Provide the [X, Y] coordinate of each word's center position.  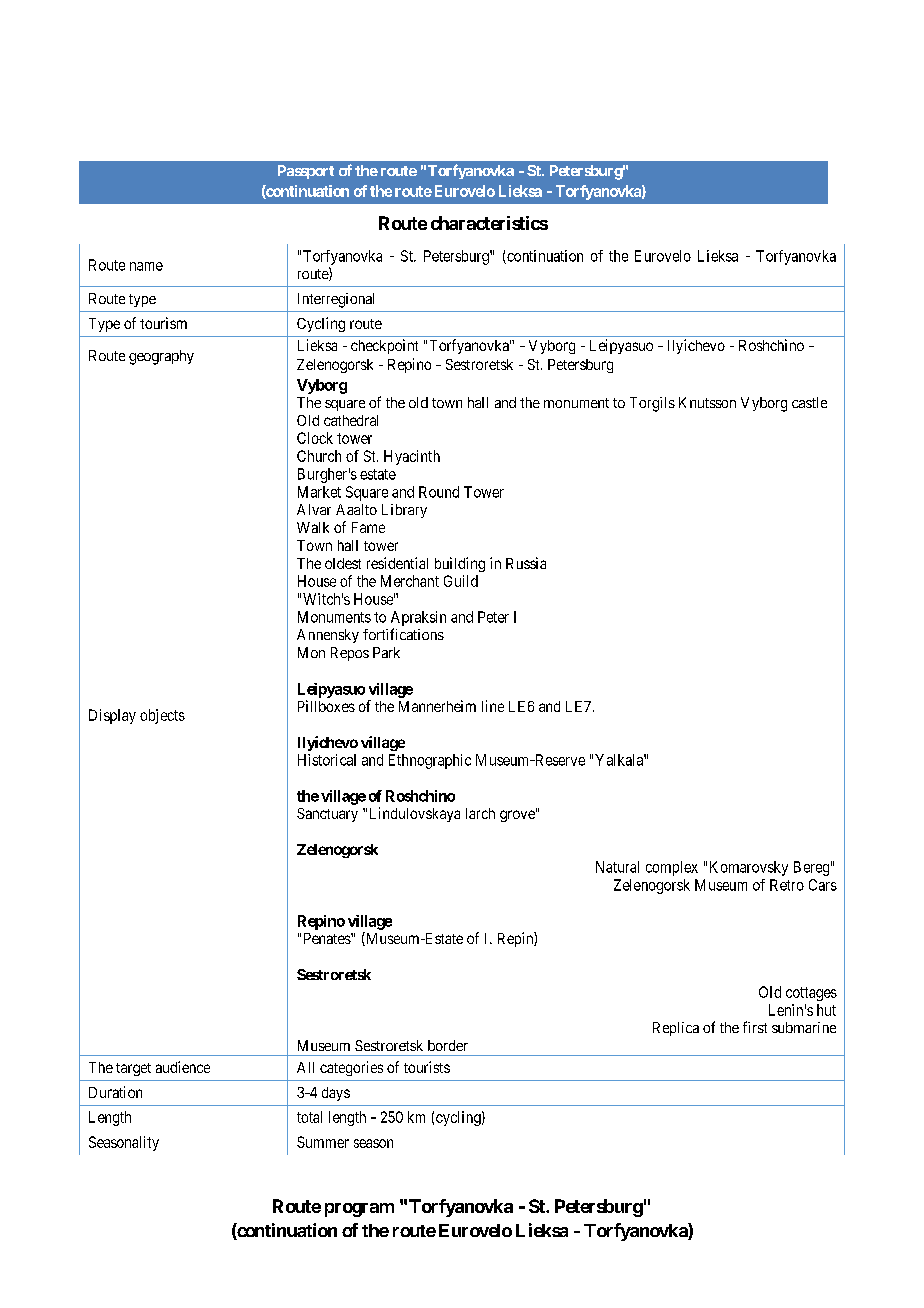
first [755, 1027]
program [359, 1210]
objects [162, 716]
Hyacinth [412, 457]
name [146, 266]
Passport [306, 172]
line [493, 706]
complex [672, 868]
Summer [323, 1142]
